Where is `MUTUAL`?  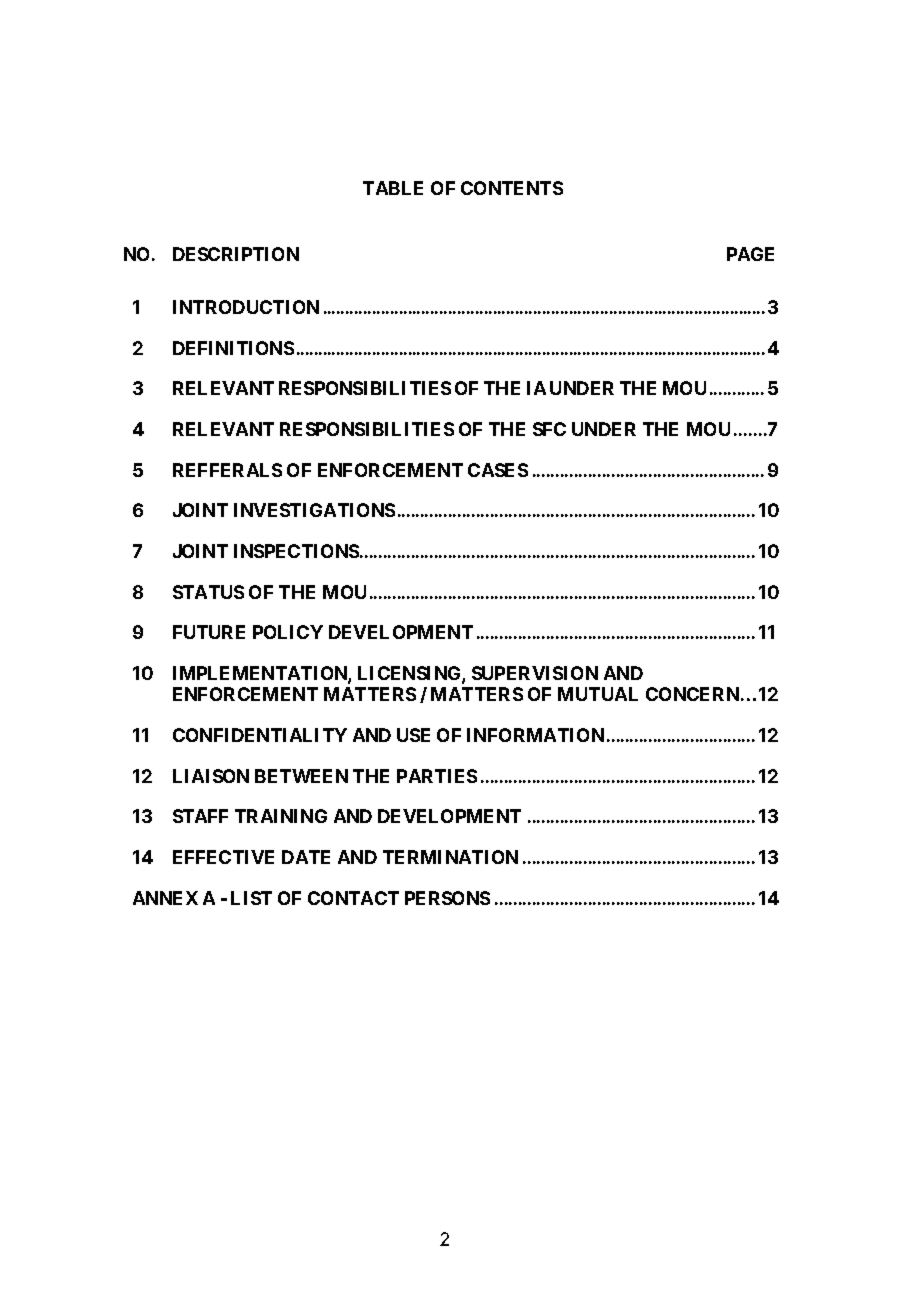
MUTUAL is located at coordinates (598, 694).
